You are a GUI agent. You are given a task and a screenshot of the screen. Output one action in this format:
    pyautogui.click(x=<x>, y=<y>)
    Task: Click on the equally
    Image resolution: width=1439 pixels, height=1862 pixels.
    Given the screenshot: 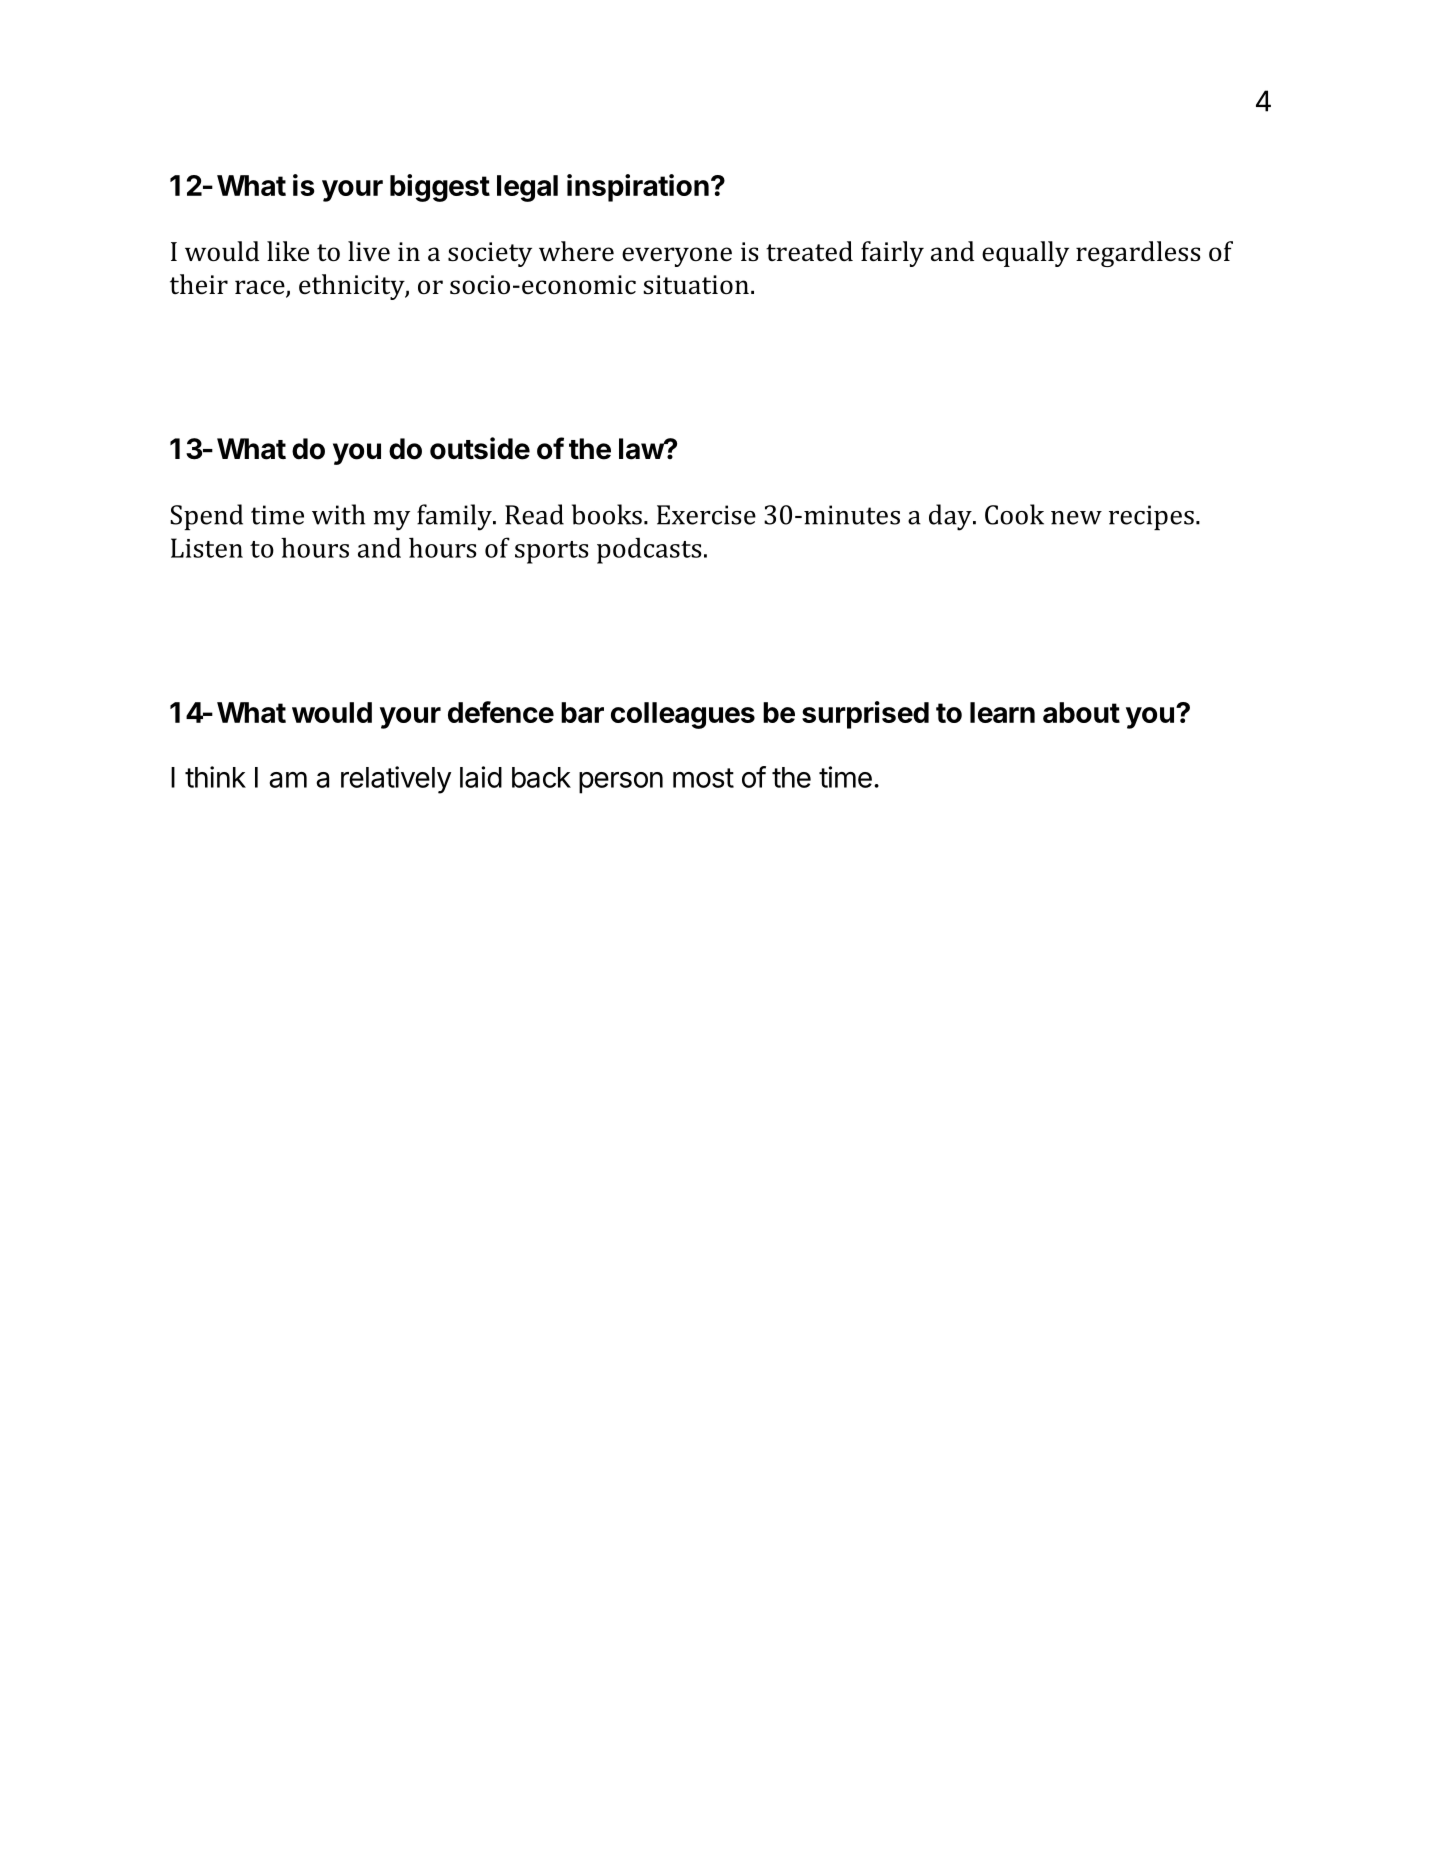 What is the action you would take?
    pyautogui.click(x=1025, y=254)
